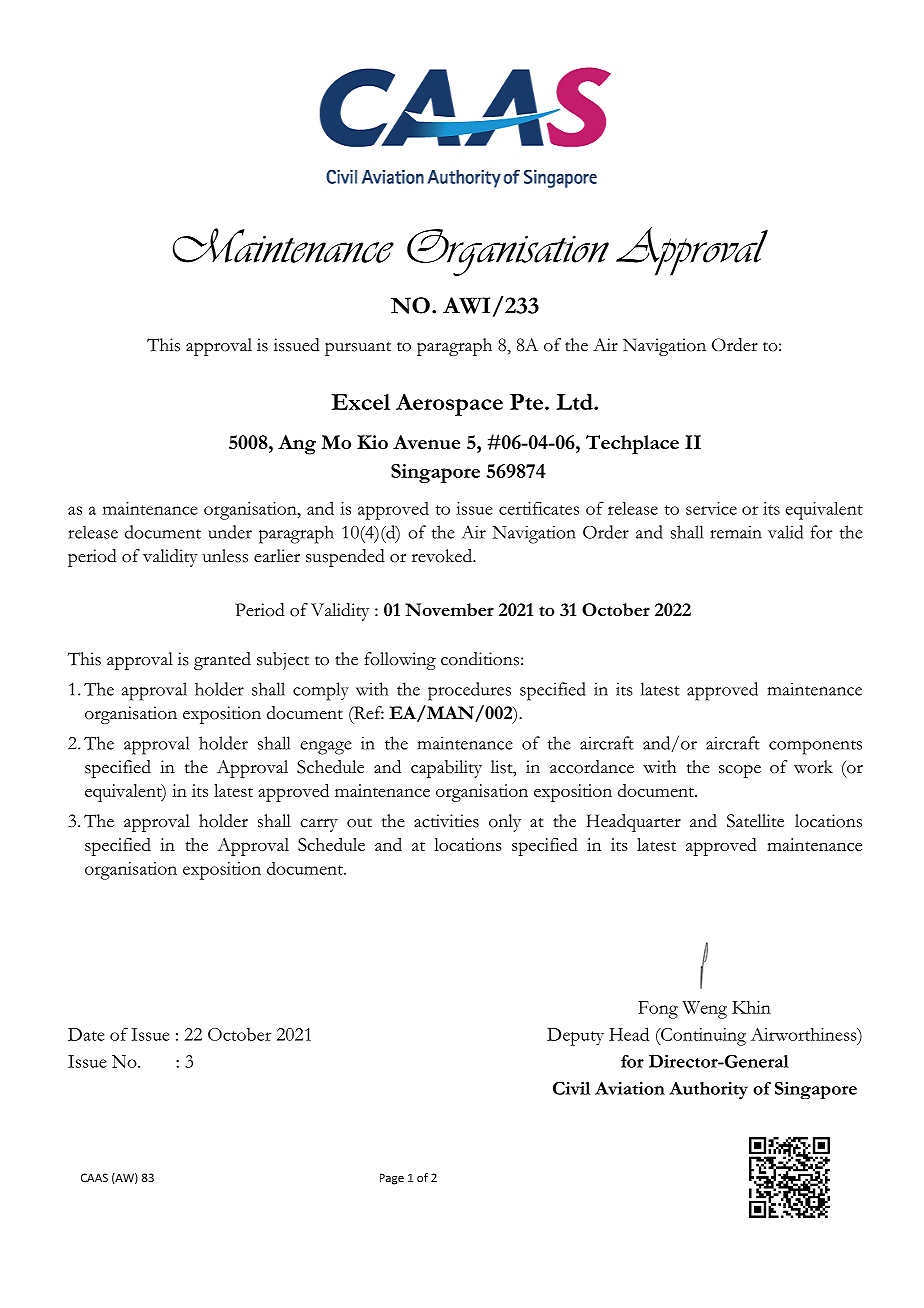 This document has width=924, height=1308. Describe the element at coordinates (86, 1034) in the document. I see `Date` at that location.
